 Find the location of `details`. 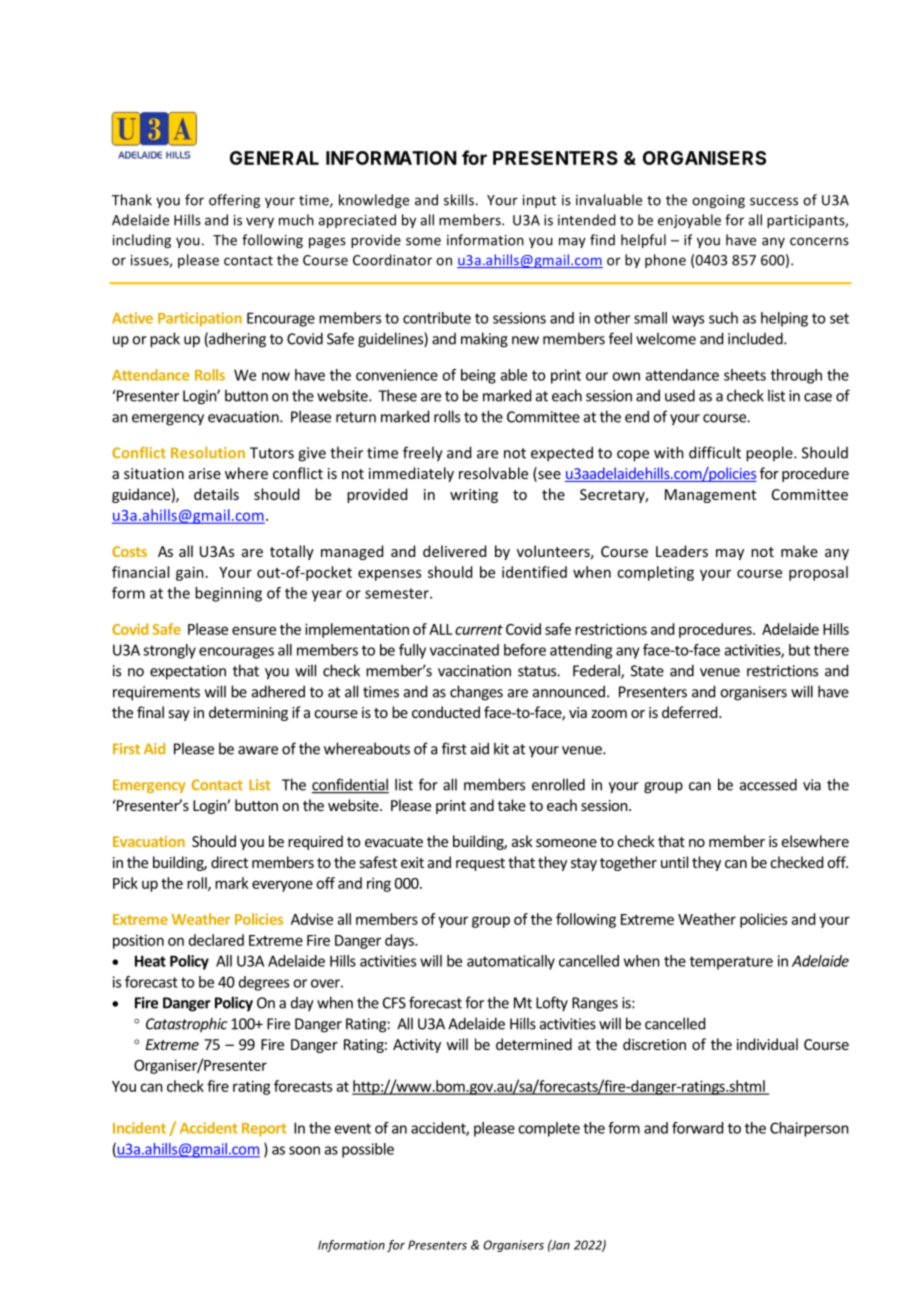

details is located at coordinates (216, 494).
